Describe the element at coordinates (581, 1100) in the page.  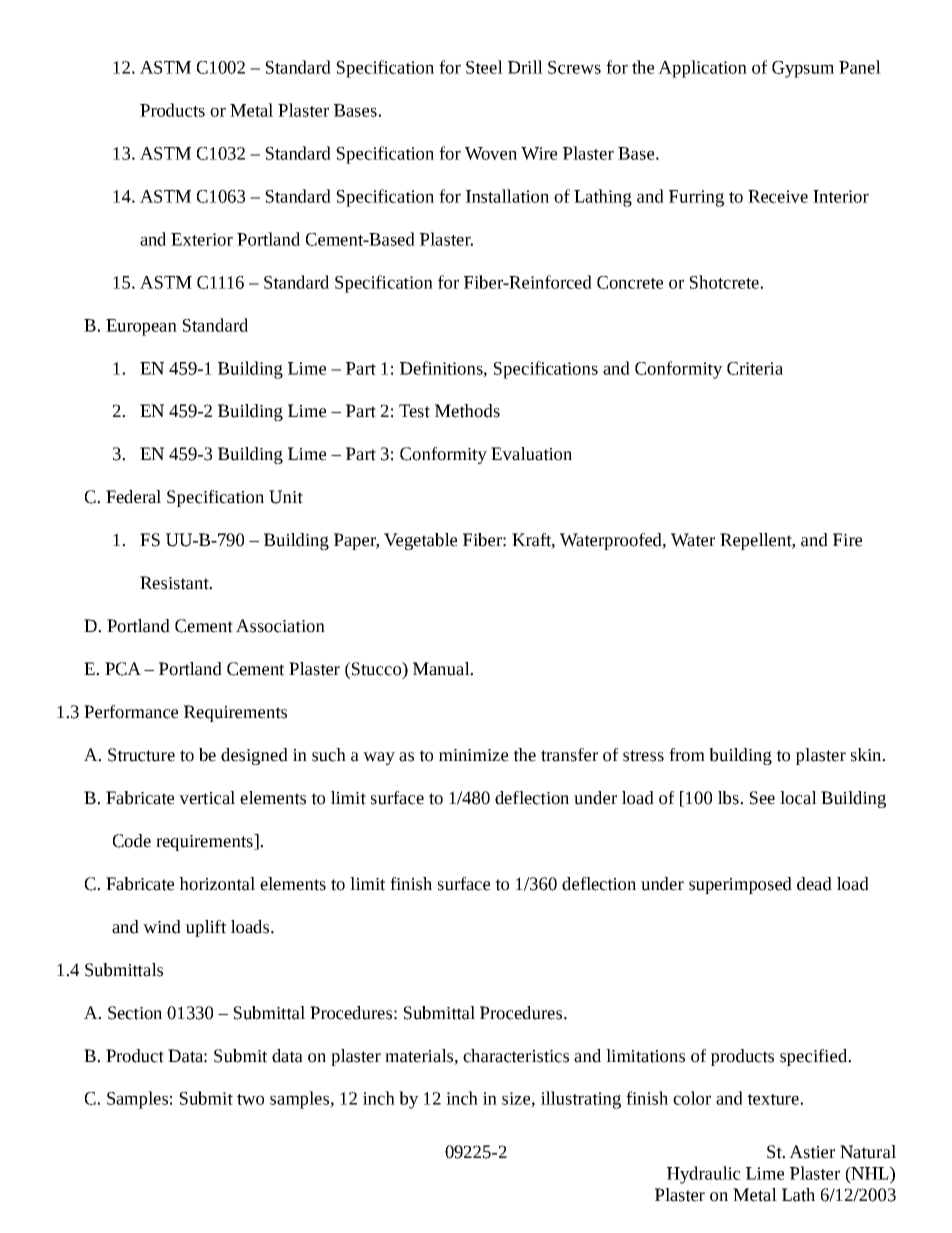
I see `illustrating` at that location.
